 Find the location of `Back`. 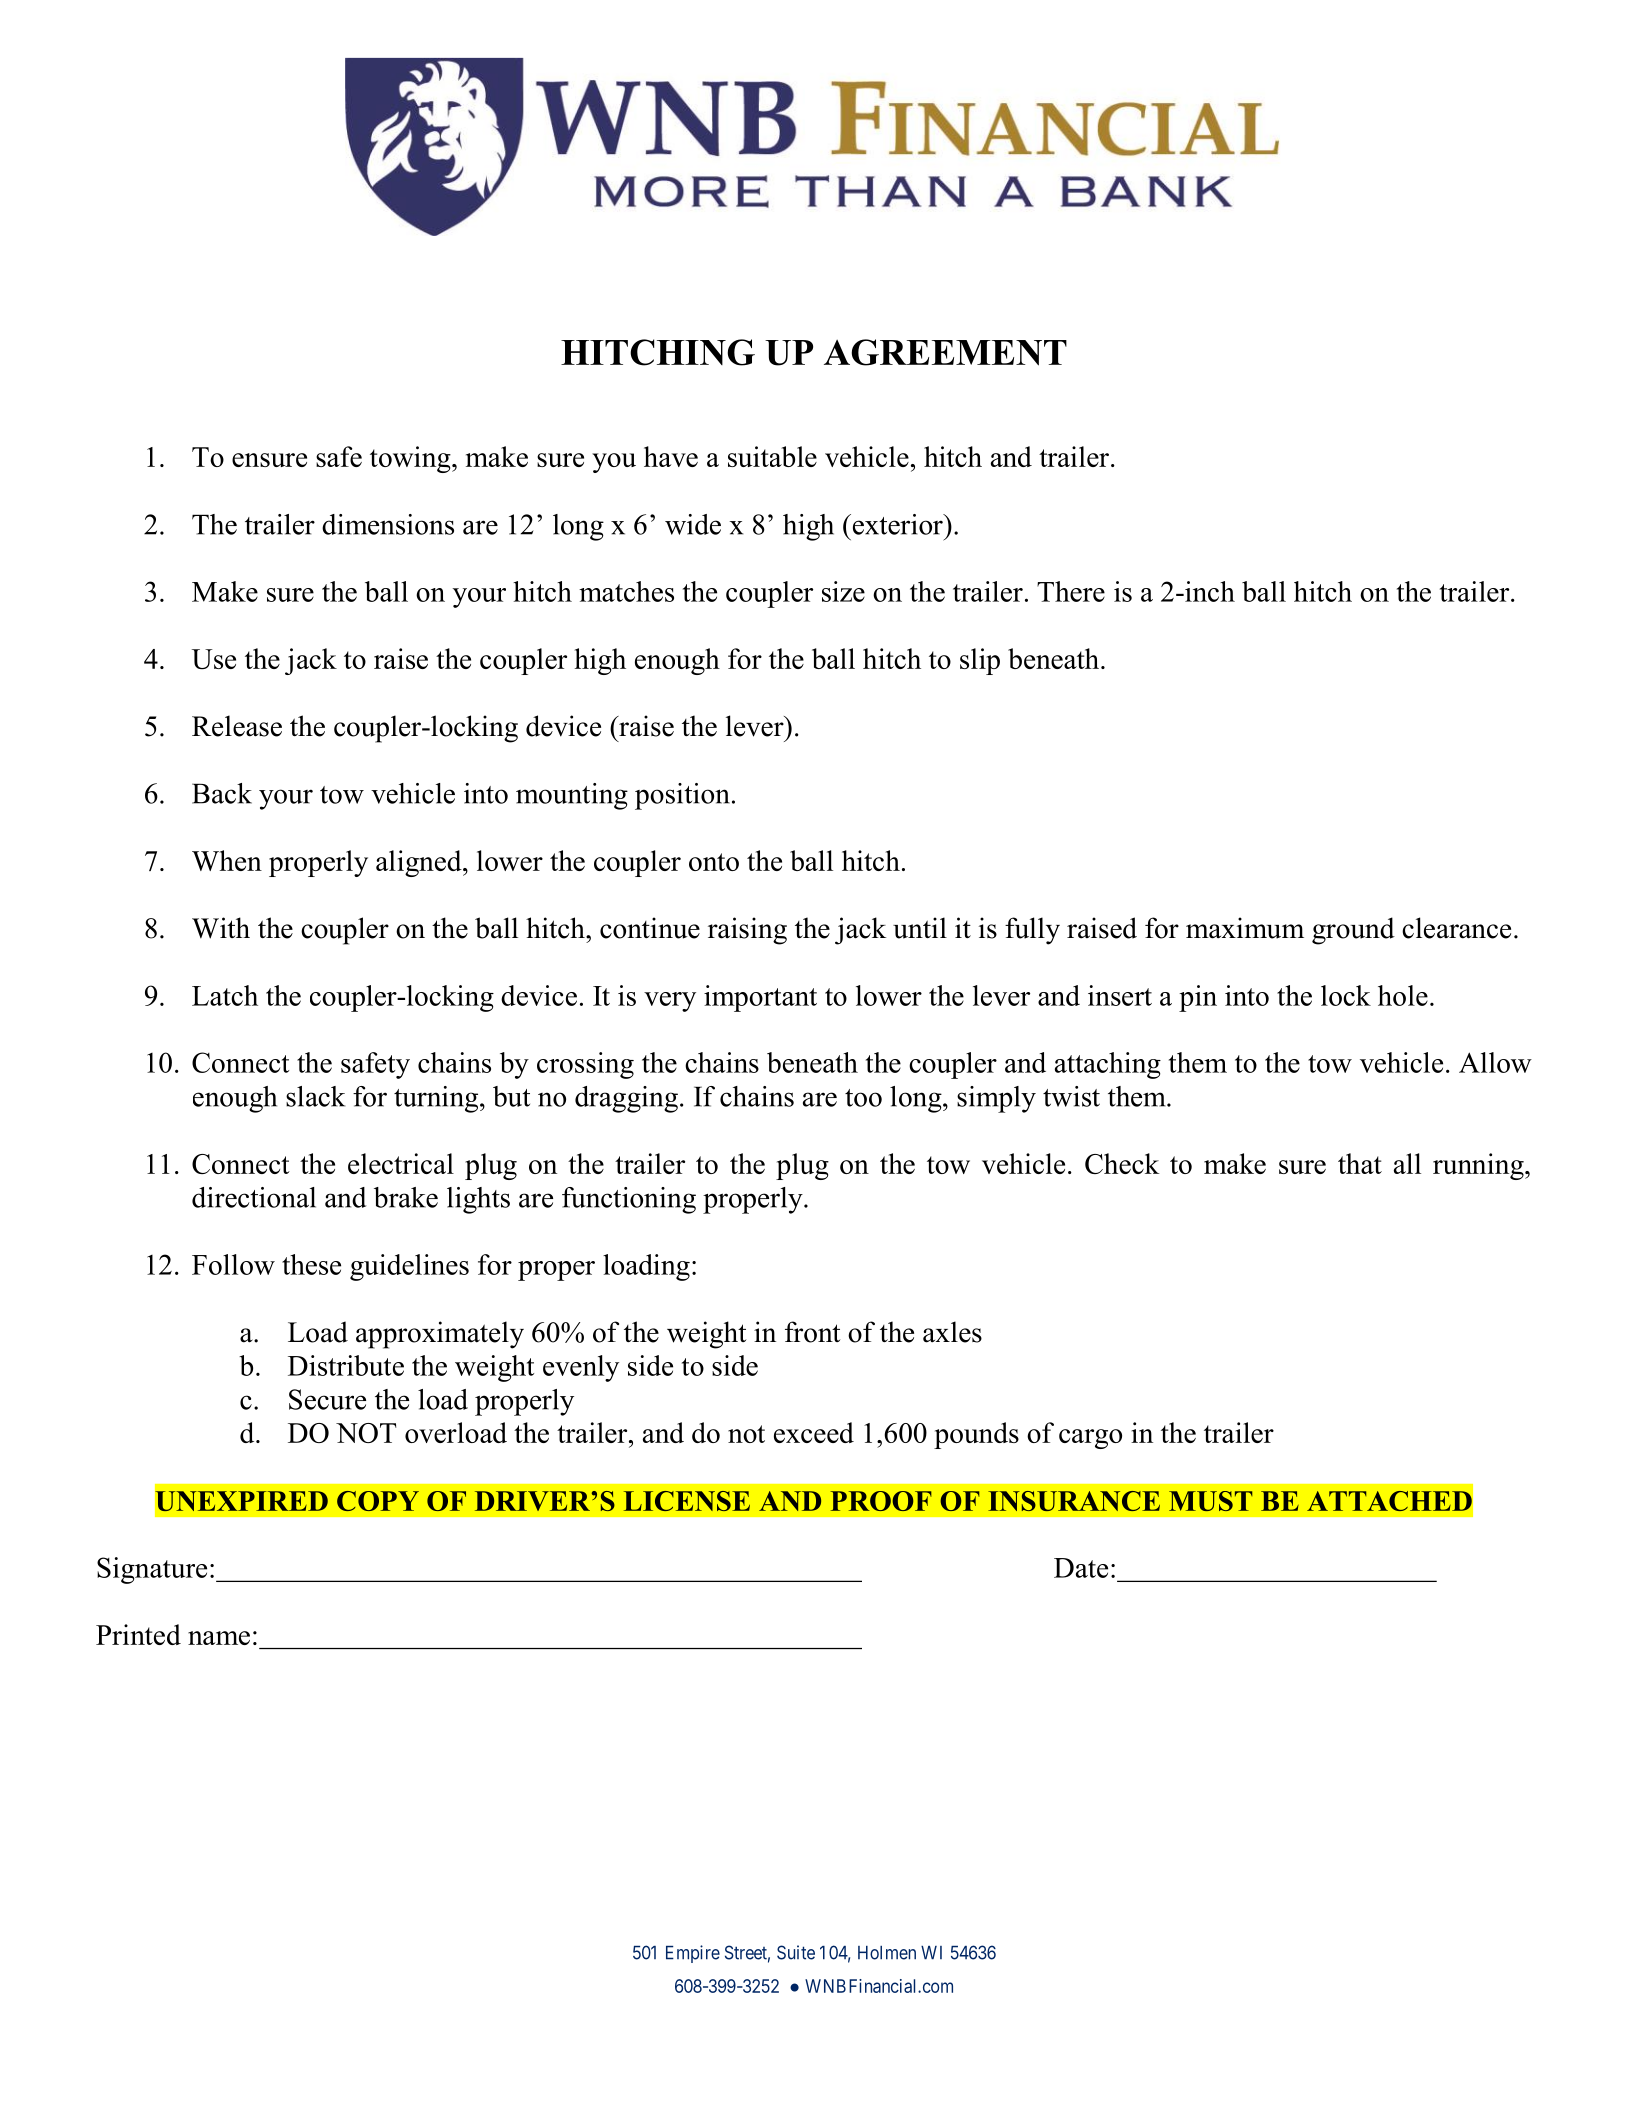

Back is located at coordinates (222, 793).
